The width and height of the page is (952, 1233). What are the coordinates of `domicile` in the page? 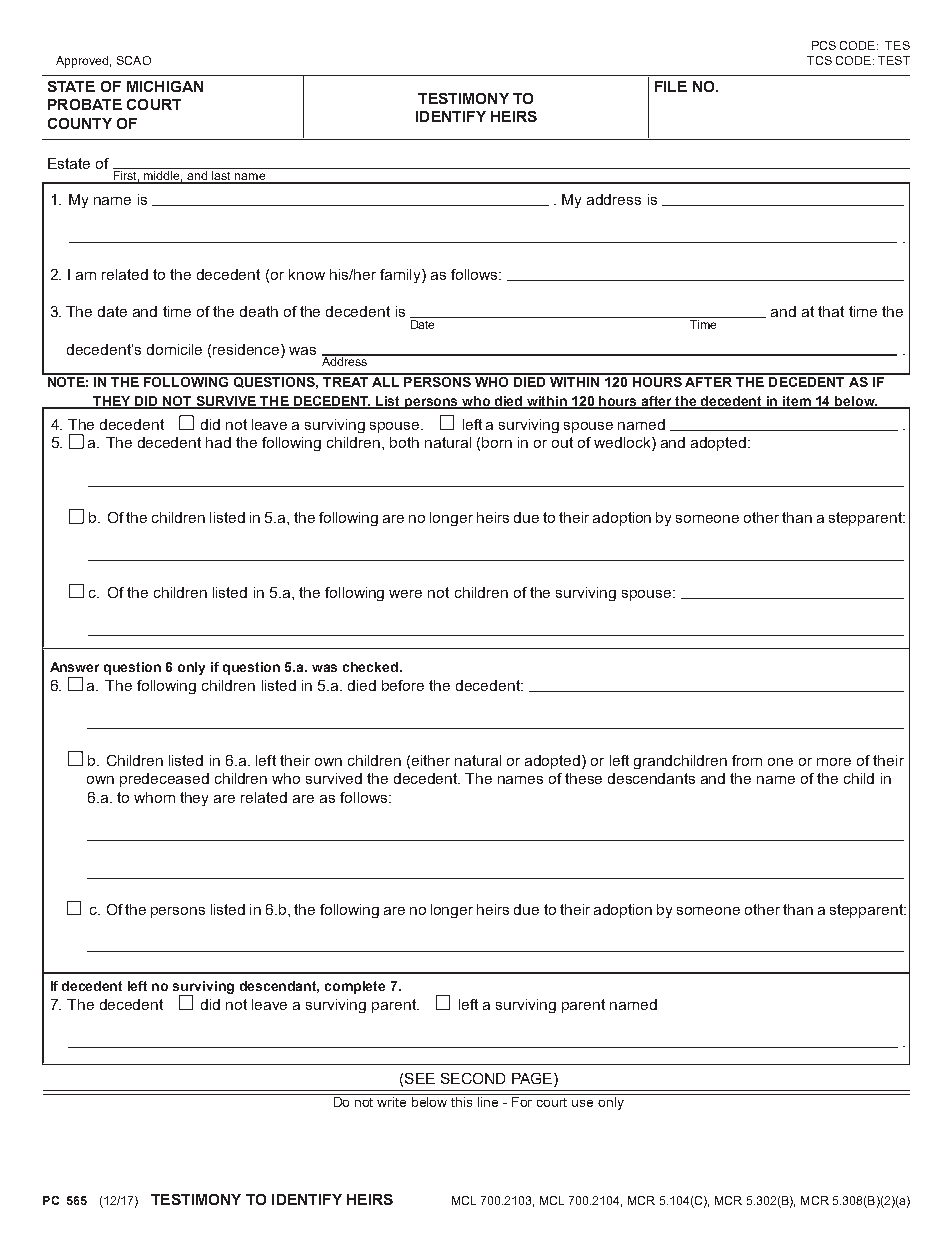 It's located at (174, 349).
